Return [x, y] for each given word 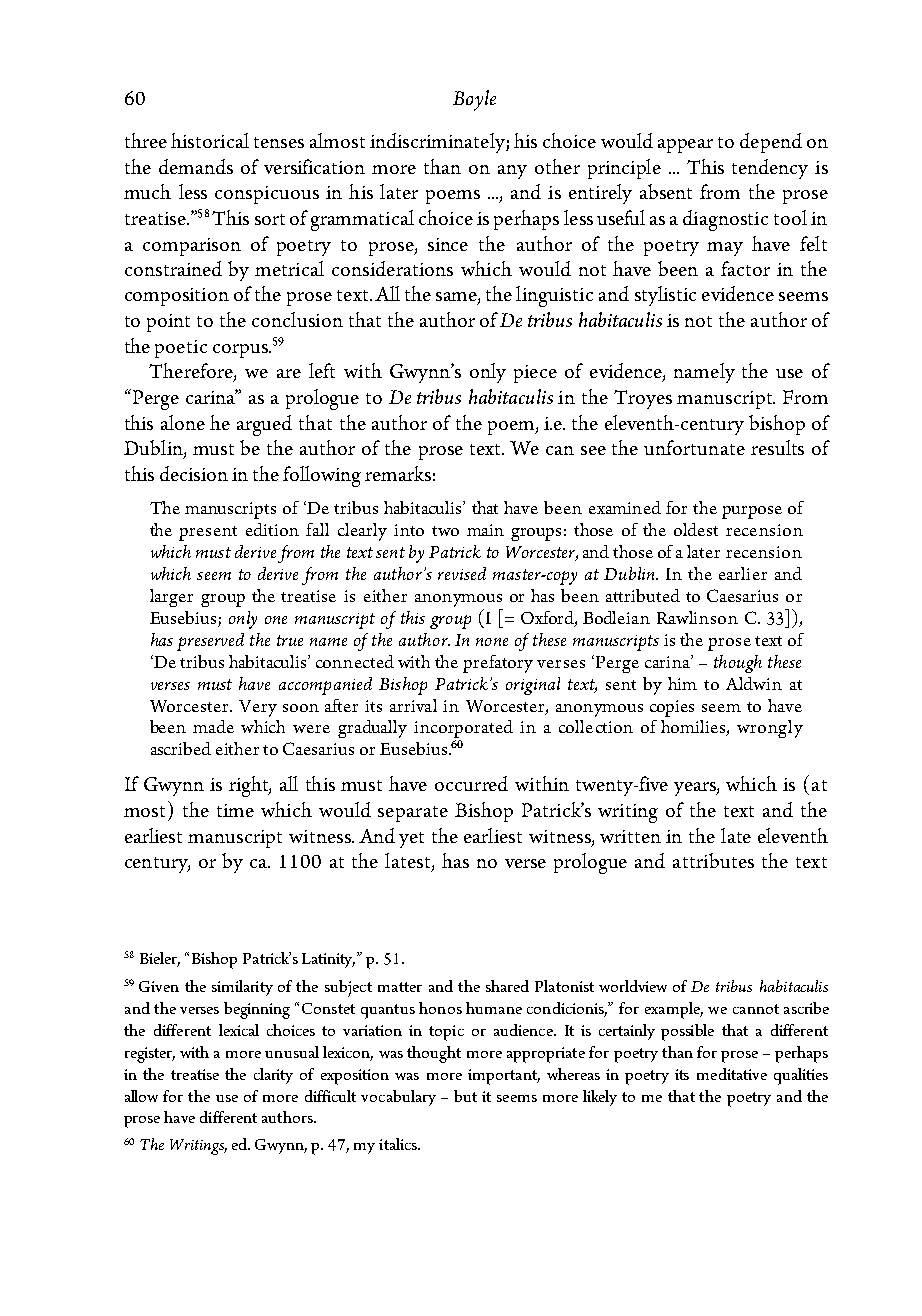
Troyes [643, 399]
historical [210, 140]
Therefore [192, 372]
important [504, 1077]
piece [535, 374]
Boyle [474, 100]
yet [411, 840]
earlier [743, 573]
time [235, 810]
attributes [713, 860]
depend [771, 143]
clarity [273, 1076]
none [492, 642]
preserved [210, 642]
